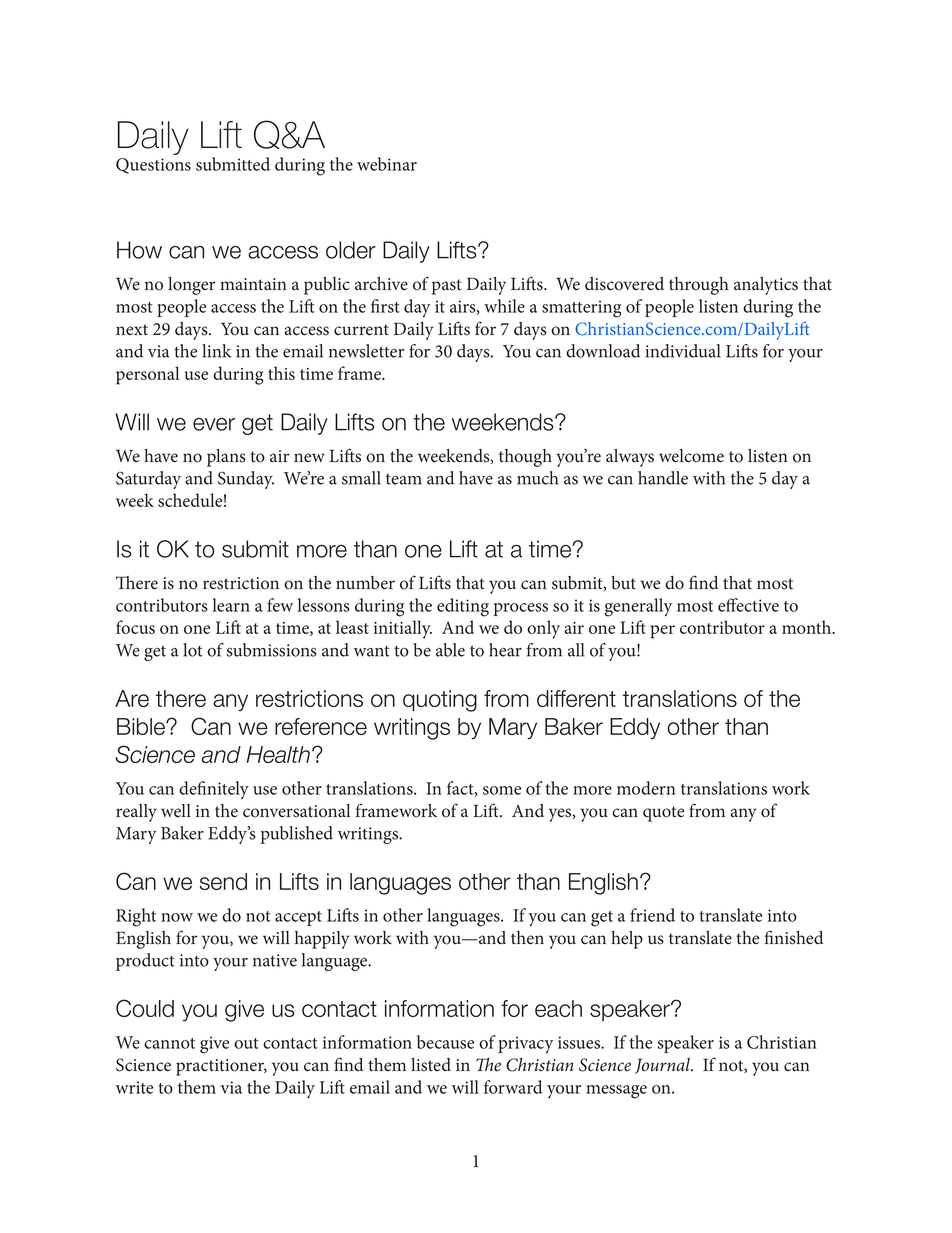  Describe the element at coordinates (431, 1065) in the screenshot. I see `listed` at that location.
